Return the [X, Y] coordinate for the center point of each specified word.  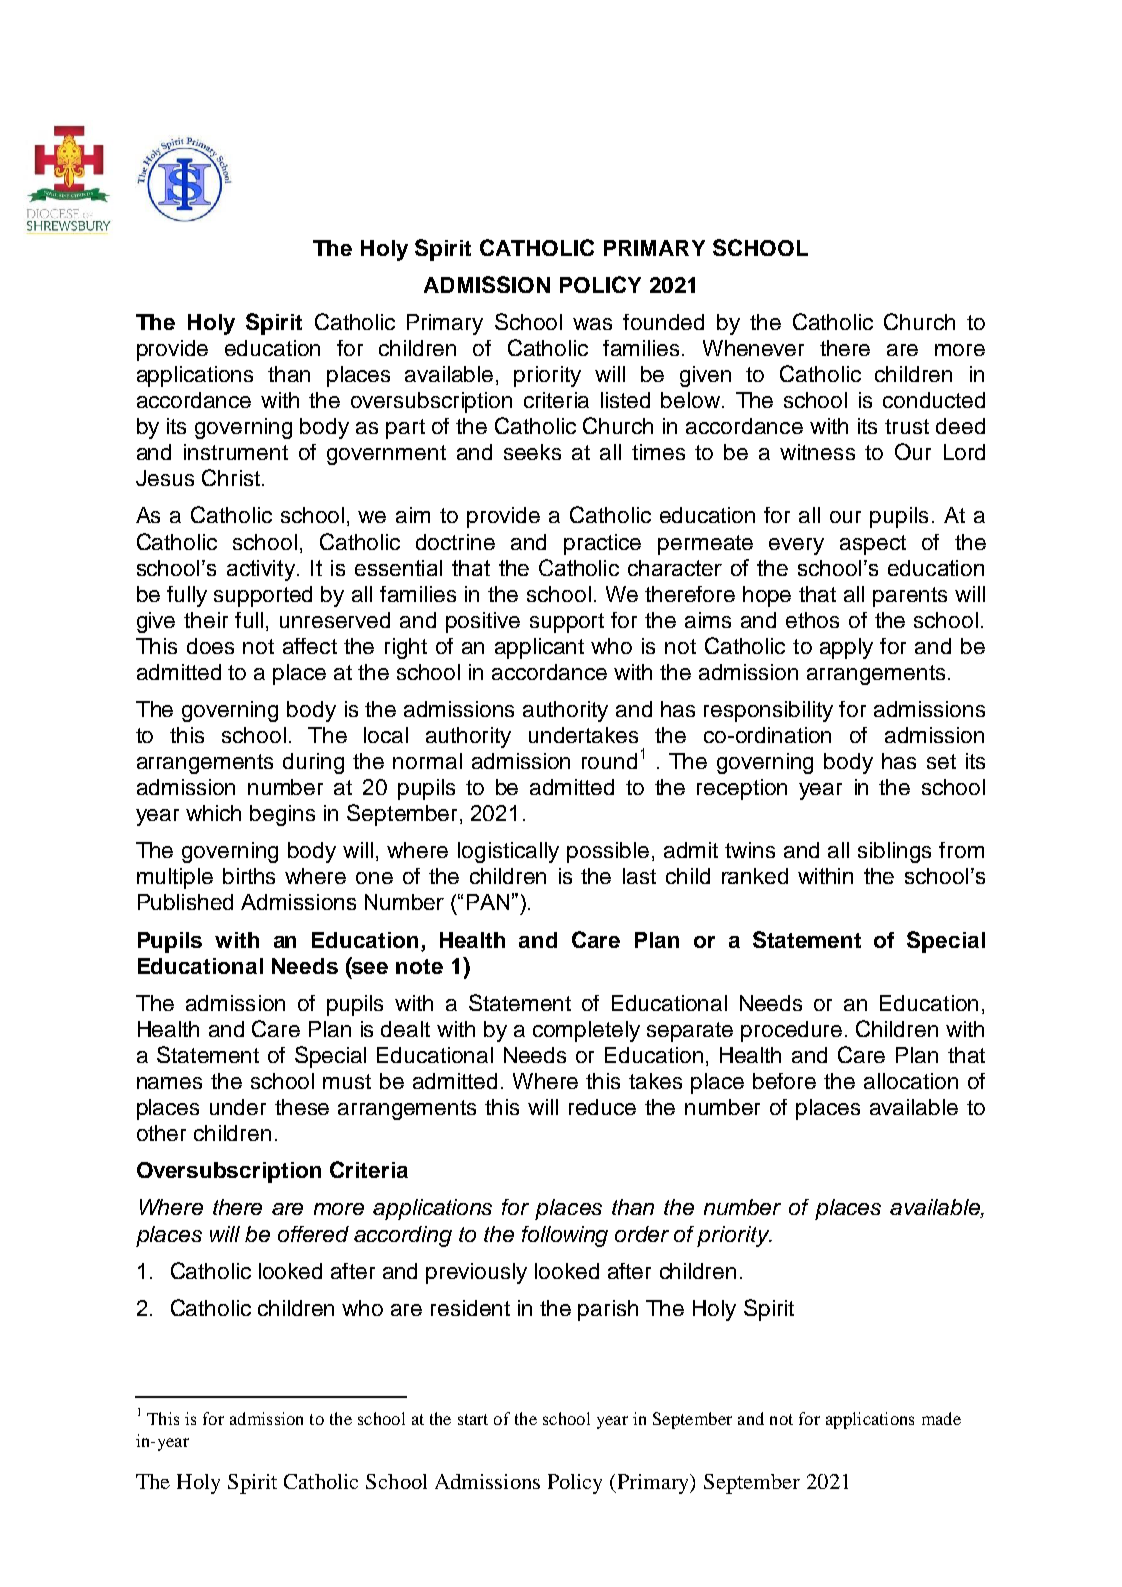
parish [608, 1310]
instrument [236, 452]
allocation [911, 1081]
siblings [894, 852]
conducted [934, 400]
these [302, 1107]
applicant [539, 648]
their [206, 620]
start [473, 1419]
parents [910, 597]
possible [608, 852]
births [249, 876]
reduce [602, 1107]
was [592, 324]
